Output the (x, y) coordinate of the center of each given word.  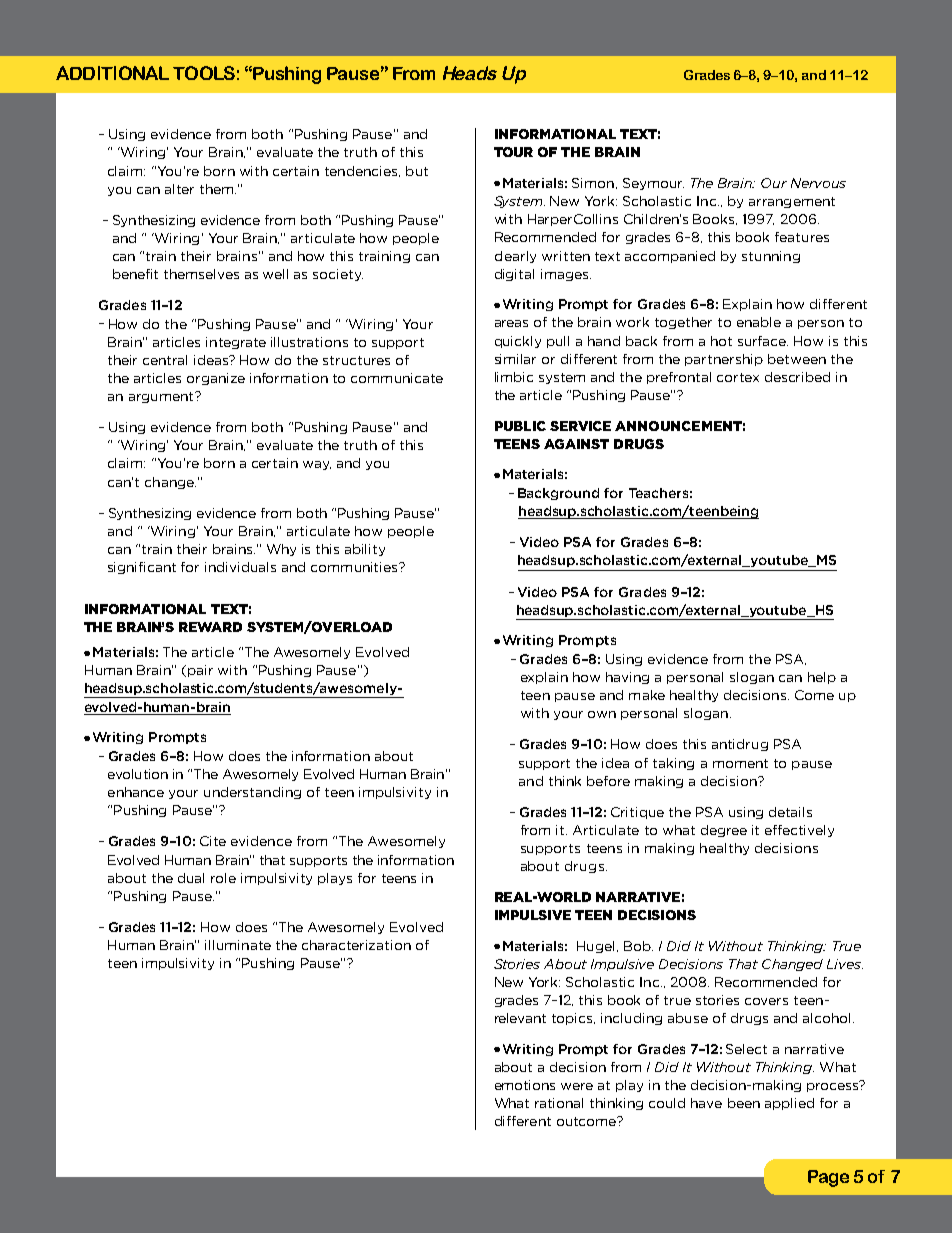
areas (511, 323)
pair (200, 671)
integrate (236, 343)
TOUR (513, 152)
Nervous (818, 183)
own (602, 714)
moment (740, 763)
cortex (738, 377)
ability (365, 550)
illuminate (238, 945)
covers (766, 1001)
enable (759, 322)
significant (142, 568)
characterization (356, 945)
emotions (525, 1085)
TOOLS (204, 73)
